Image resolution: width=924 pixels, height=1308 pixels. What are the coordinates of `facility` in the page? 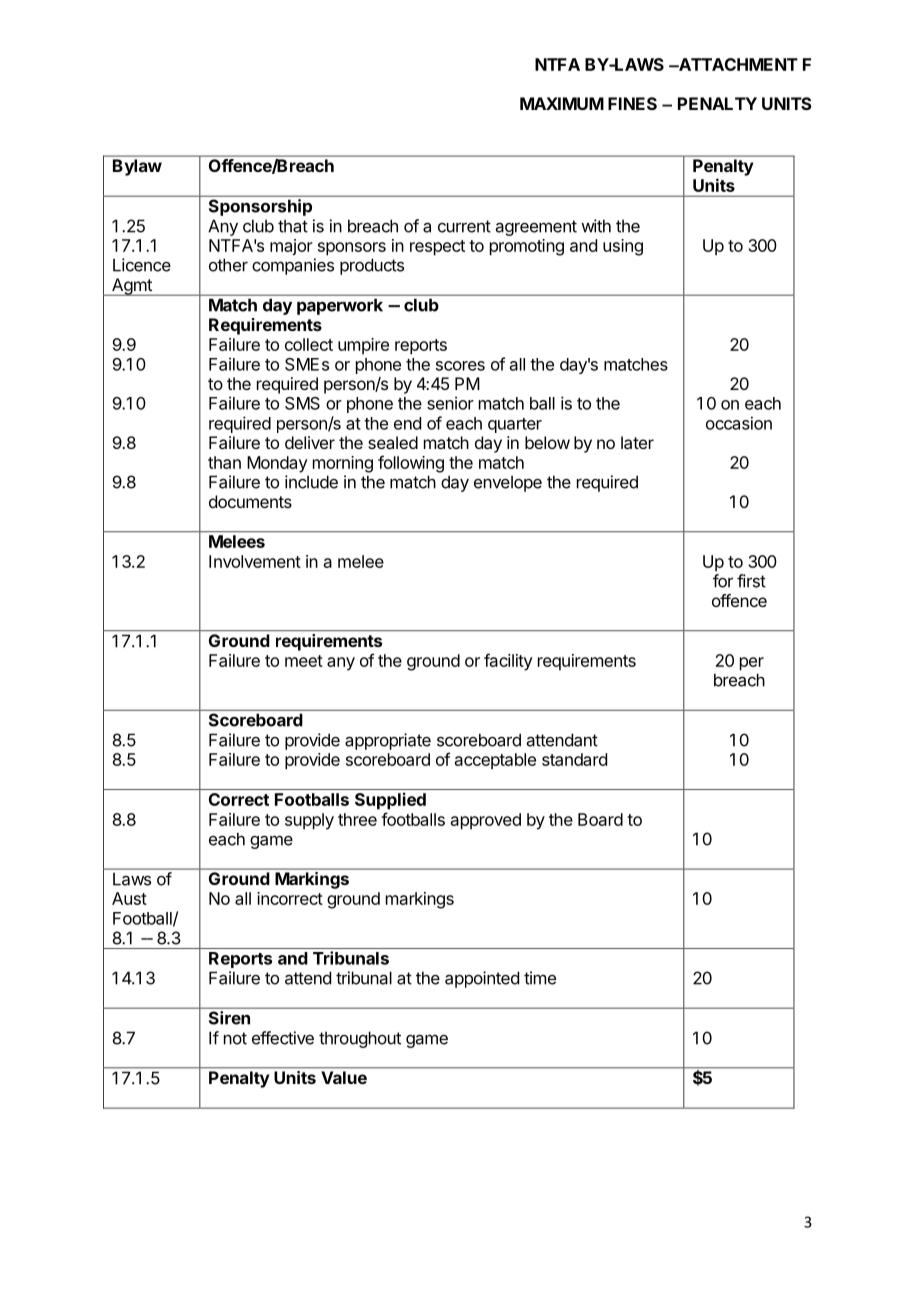 It's located at (508, 662).
